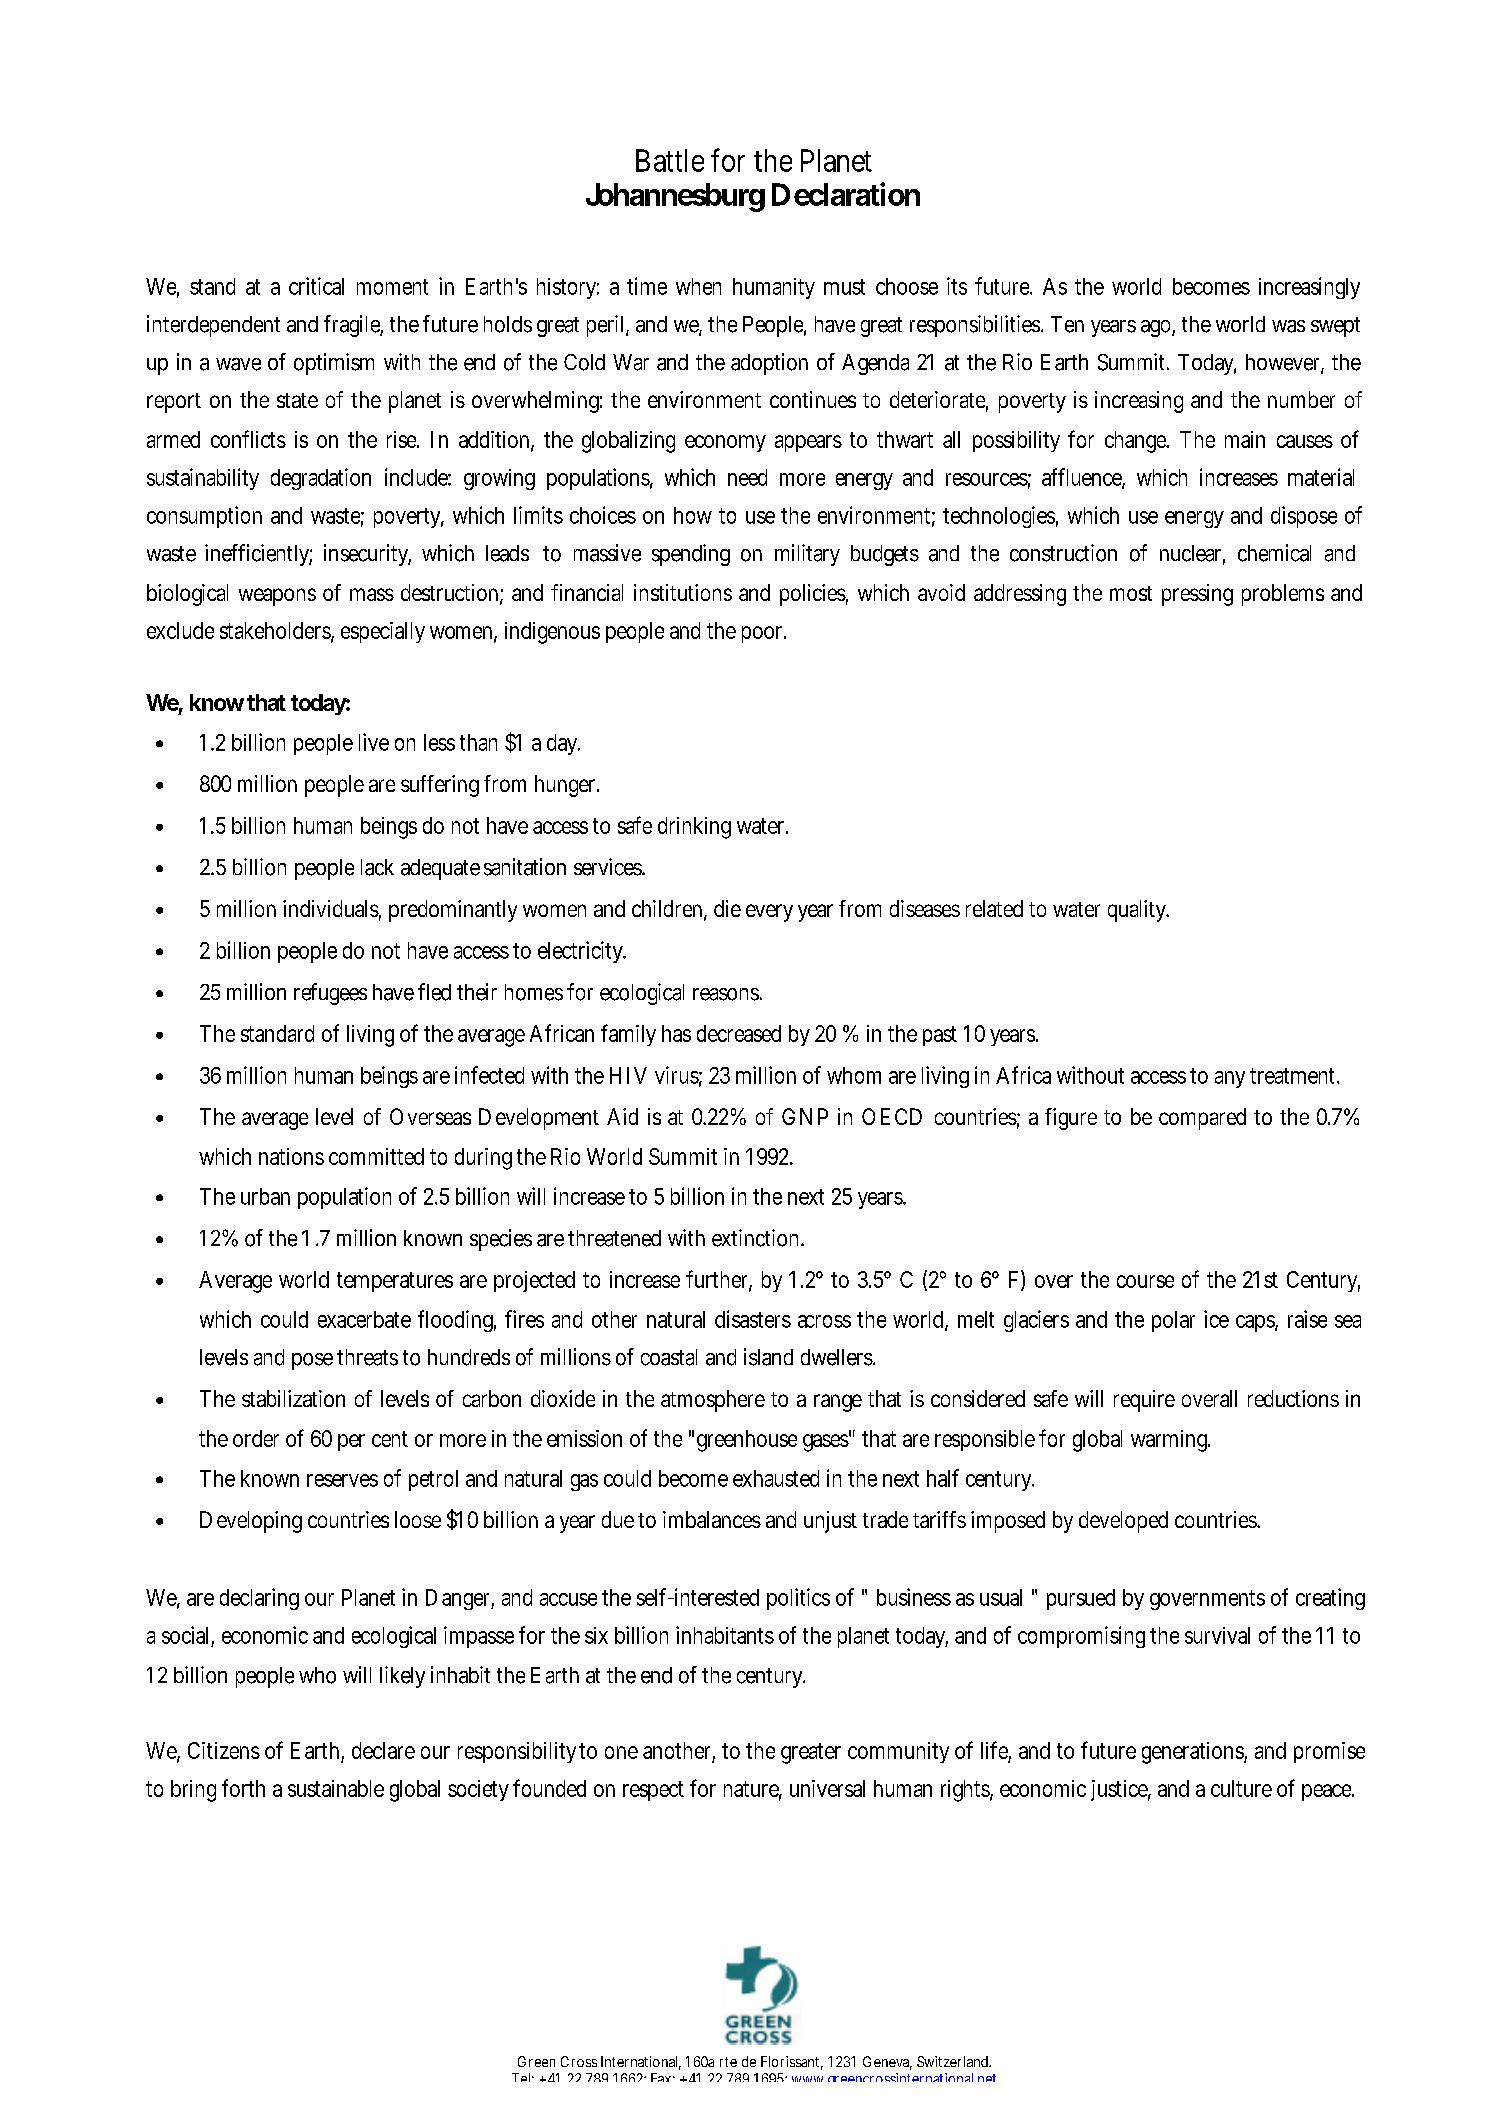 This image has width=1504, height=2124. I want to click on warming, so click(1170, 1441).
